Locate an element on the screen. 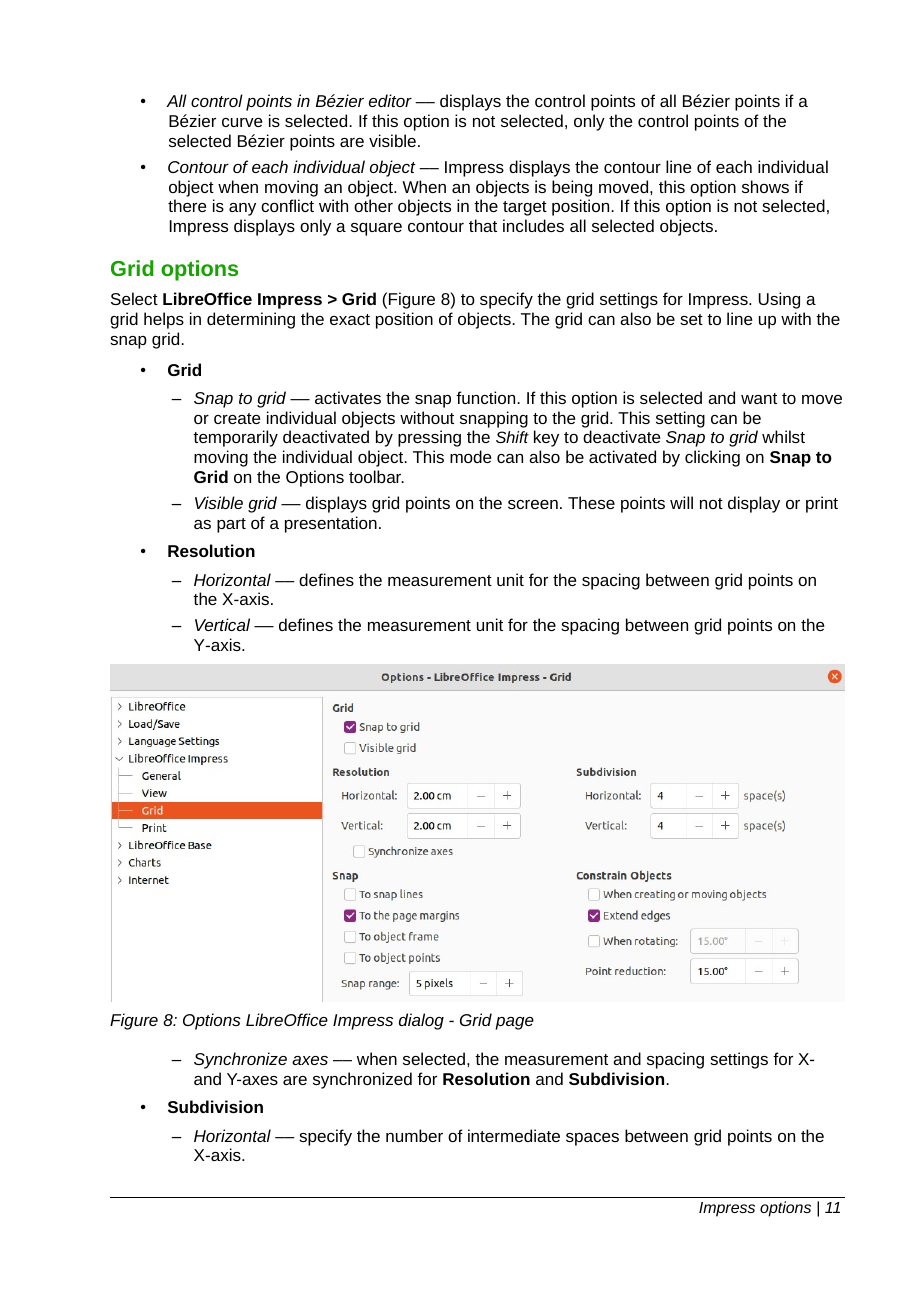 This screenshot has width=924, height=1308. spaces is located at coordinates (592, 1139).
